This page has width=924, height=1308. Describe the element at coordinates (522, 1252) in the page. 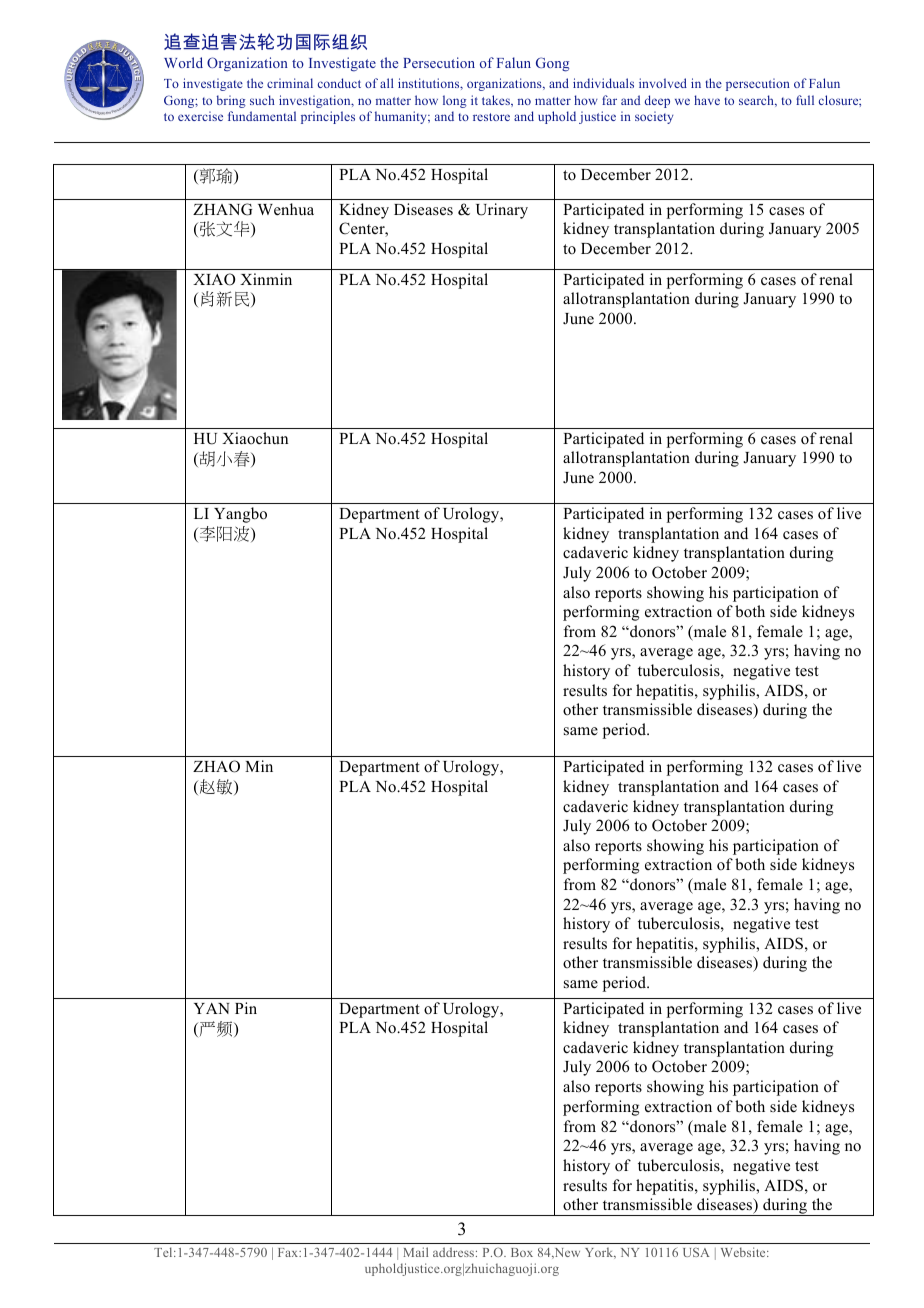

I see `Box` at that location.
